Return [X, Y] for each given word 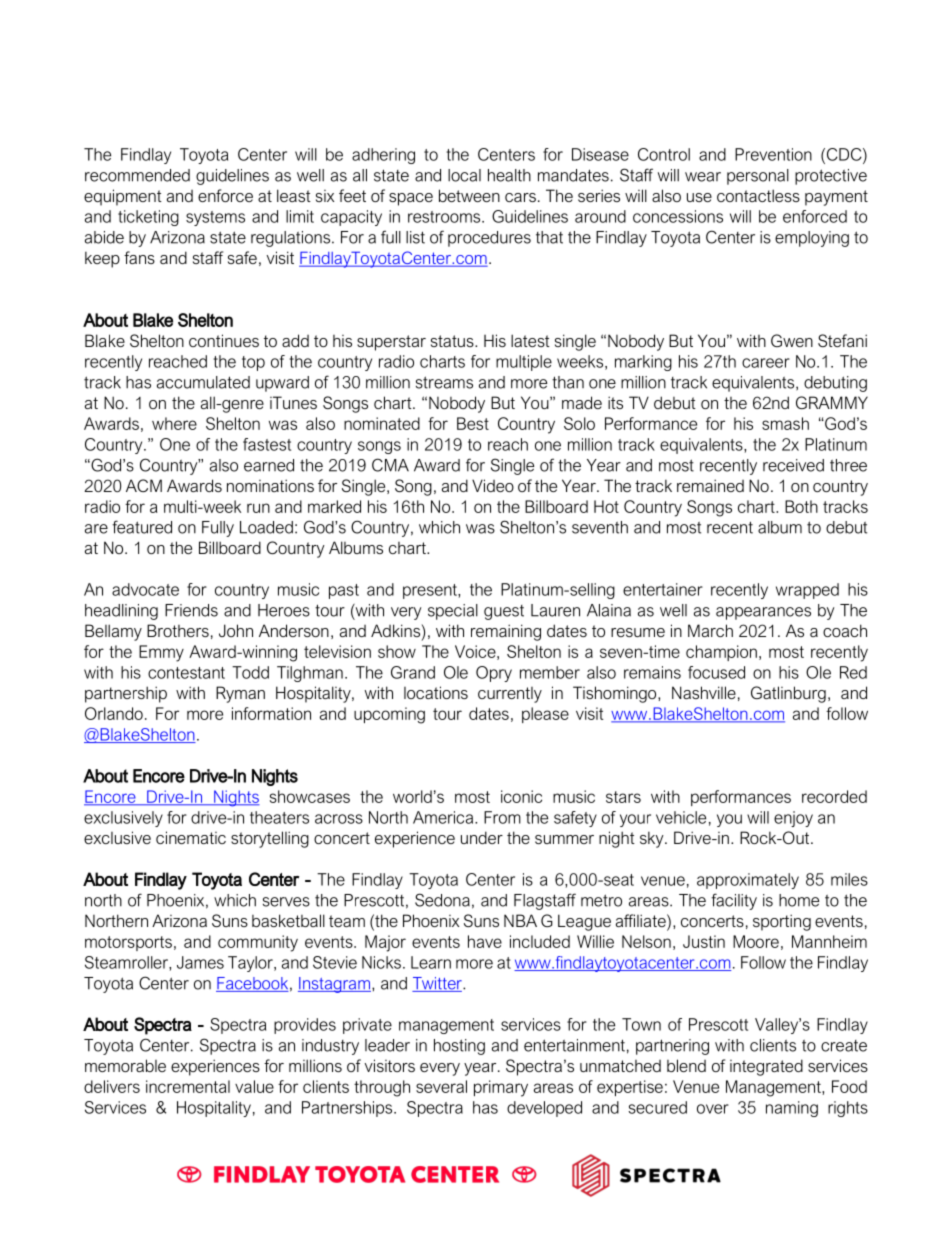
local [464, 175]
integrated [766, 1067]
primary [501, 1088]
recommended [137, 175]
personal [758, 177]
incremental [188, 1086]
